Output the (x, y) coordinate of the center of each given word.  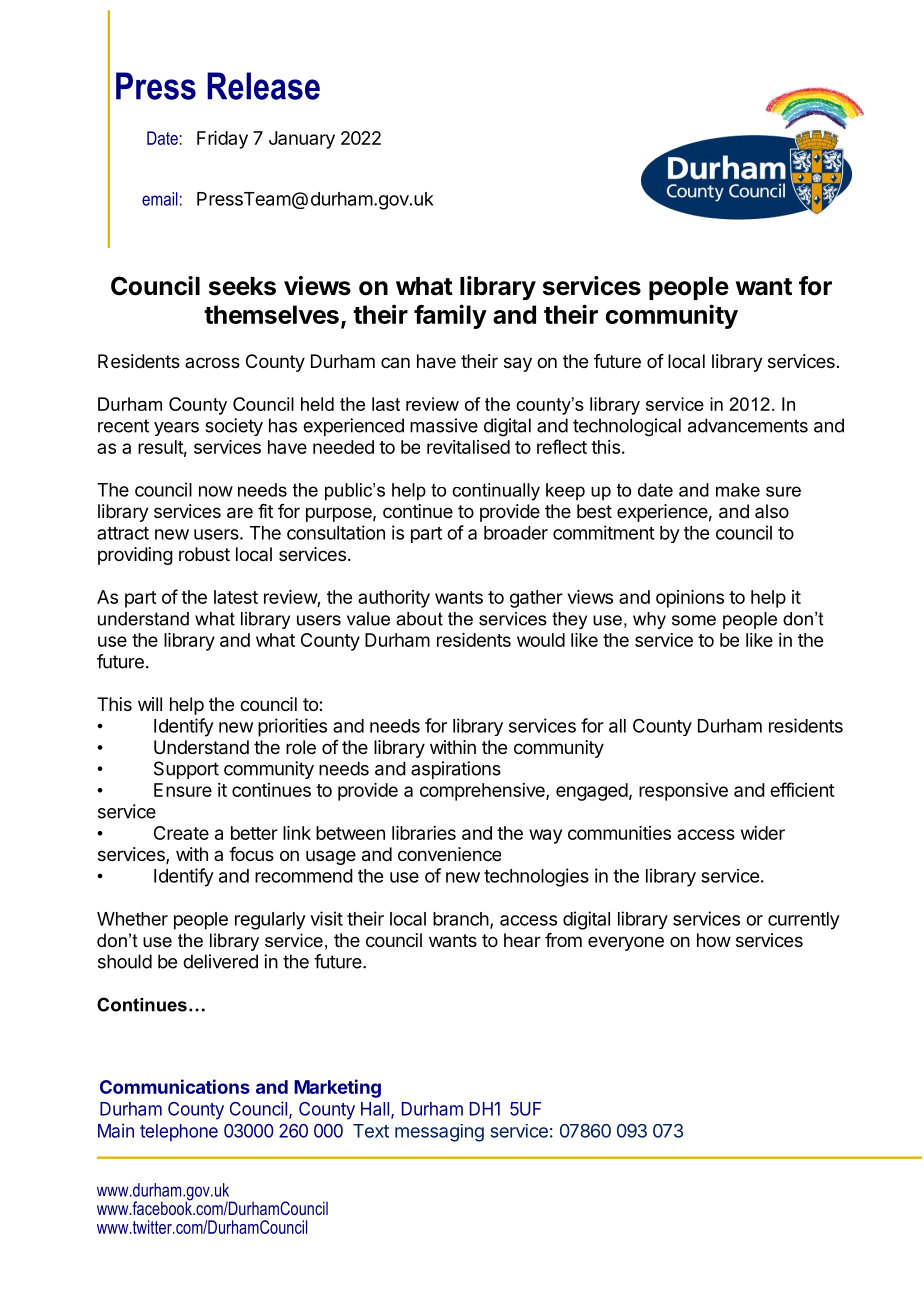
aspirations (456, 770)
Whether (132, 919)
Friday (222, 140)
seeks (242, 286)
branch (461, 919)
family (450, 316)
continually (496, 492)
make (738, 490)
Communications (175, 1086)
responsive (683, 792)
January (302, 140)
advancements (748, 425)
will (150, 704)
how (714, 940)
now (216, 491)
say (518, 364)
